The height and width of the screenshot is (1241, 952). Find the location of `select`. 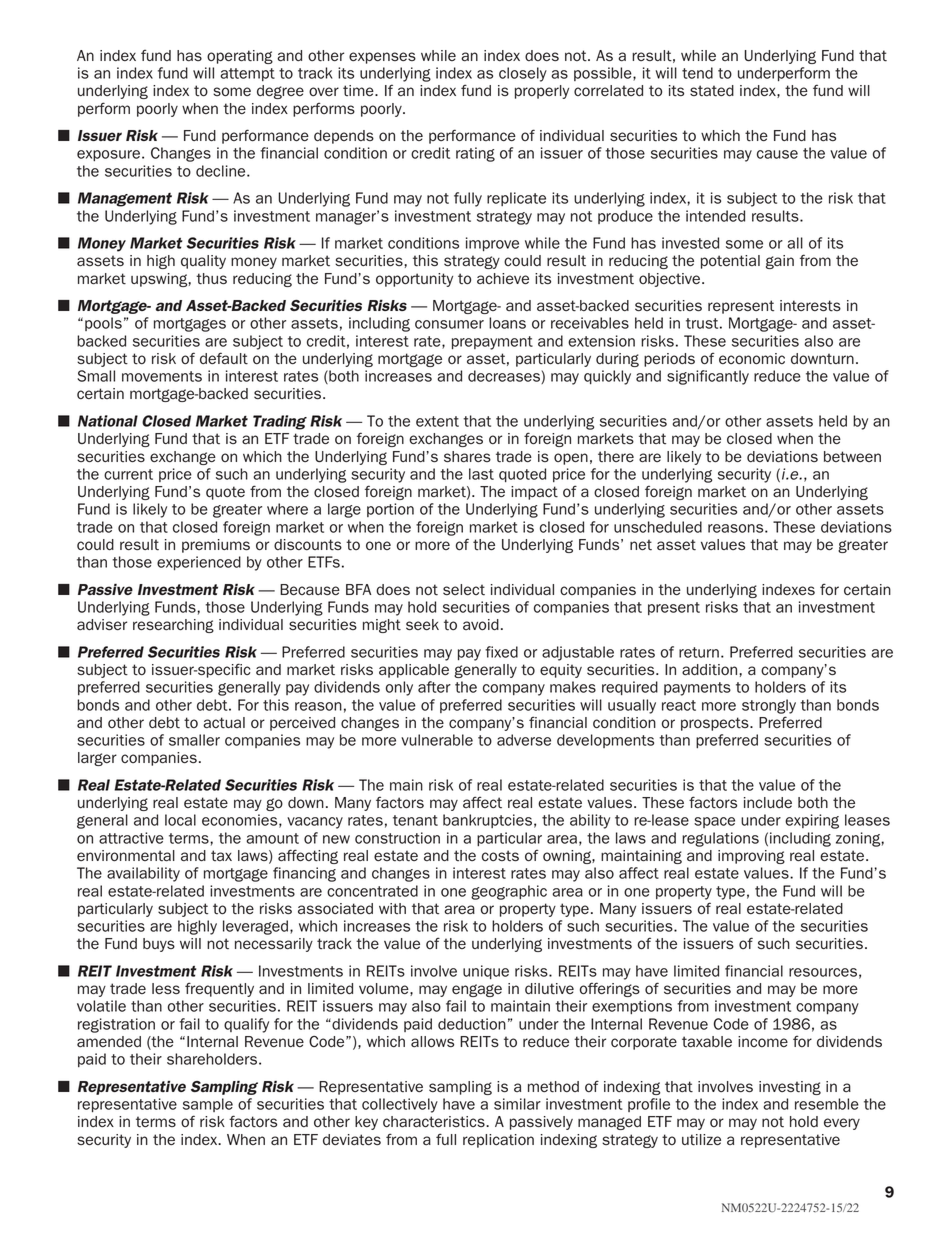

select is located at coordinates (464, 590).
